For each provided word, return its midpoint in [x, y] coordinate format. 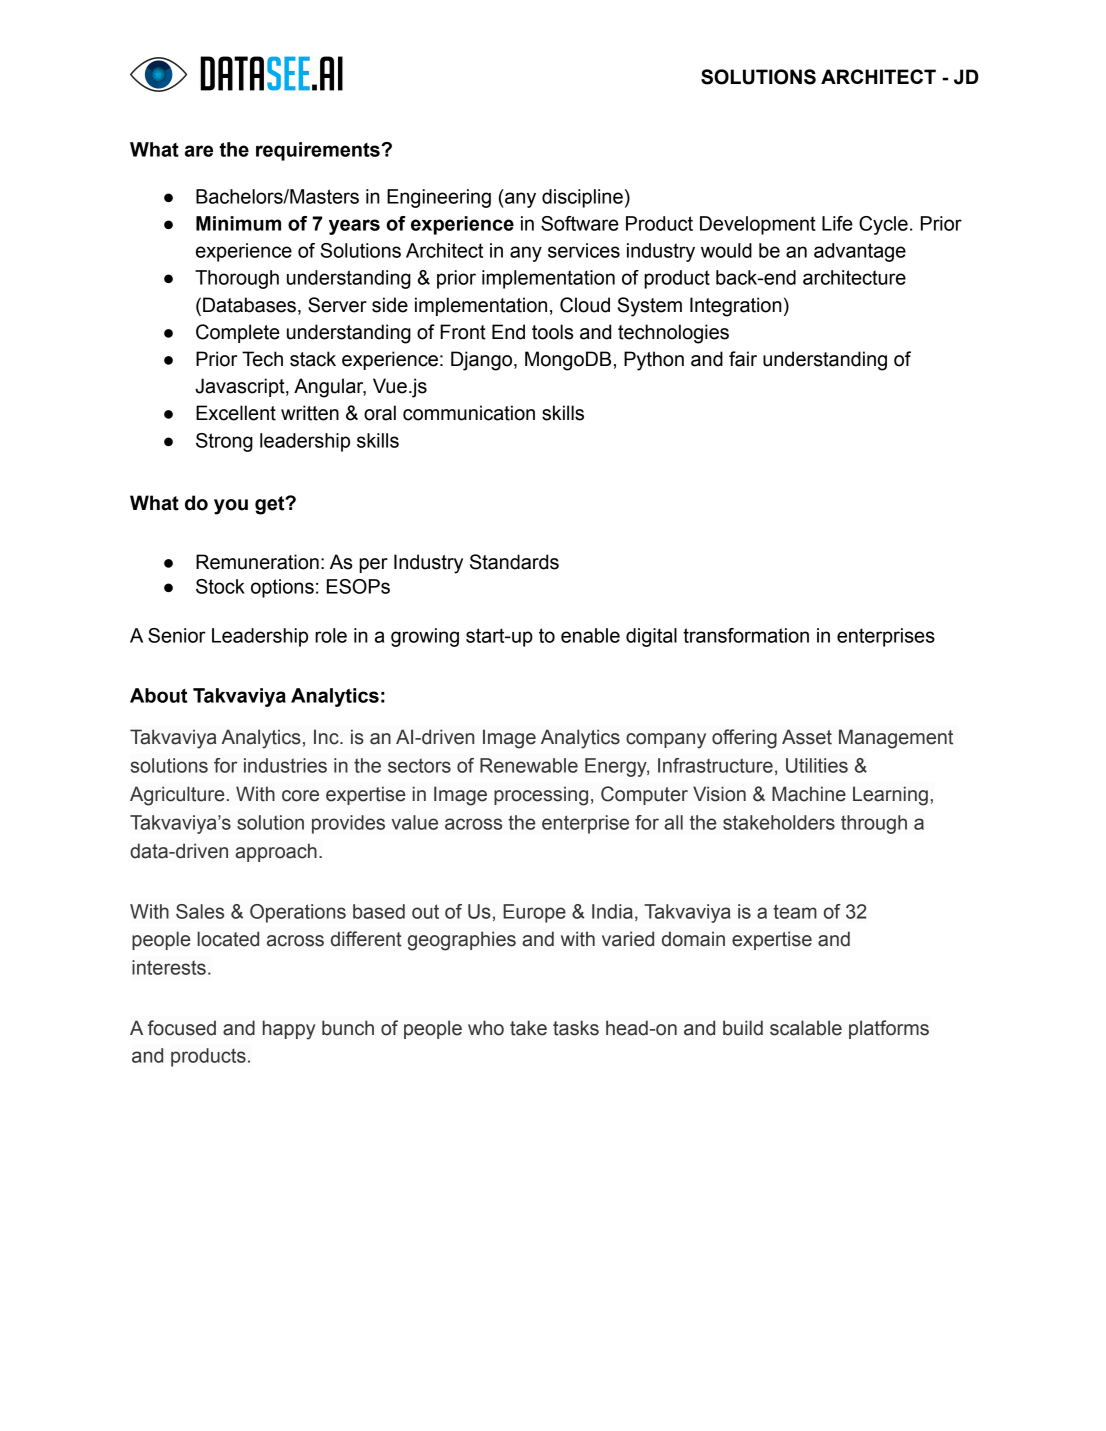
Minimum [238, 223]
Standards [514, 562]
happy [289, 1030]
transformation [746, 635]
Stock [220, 586]
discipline [582, 198]
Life [837, 223]
